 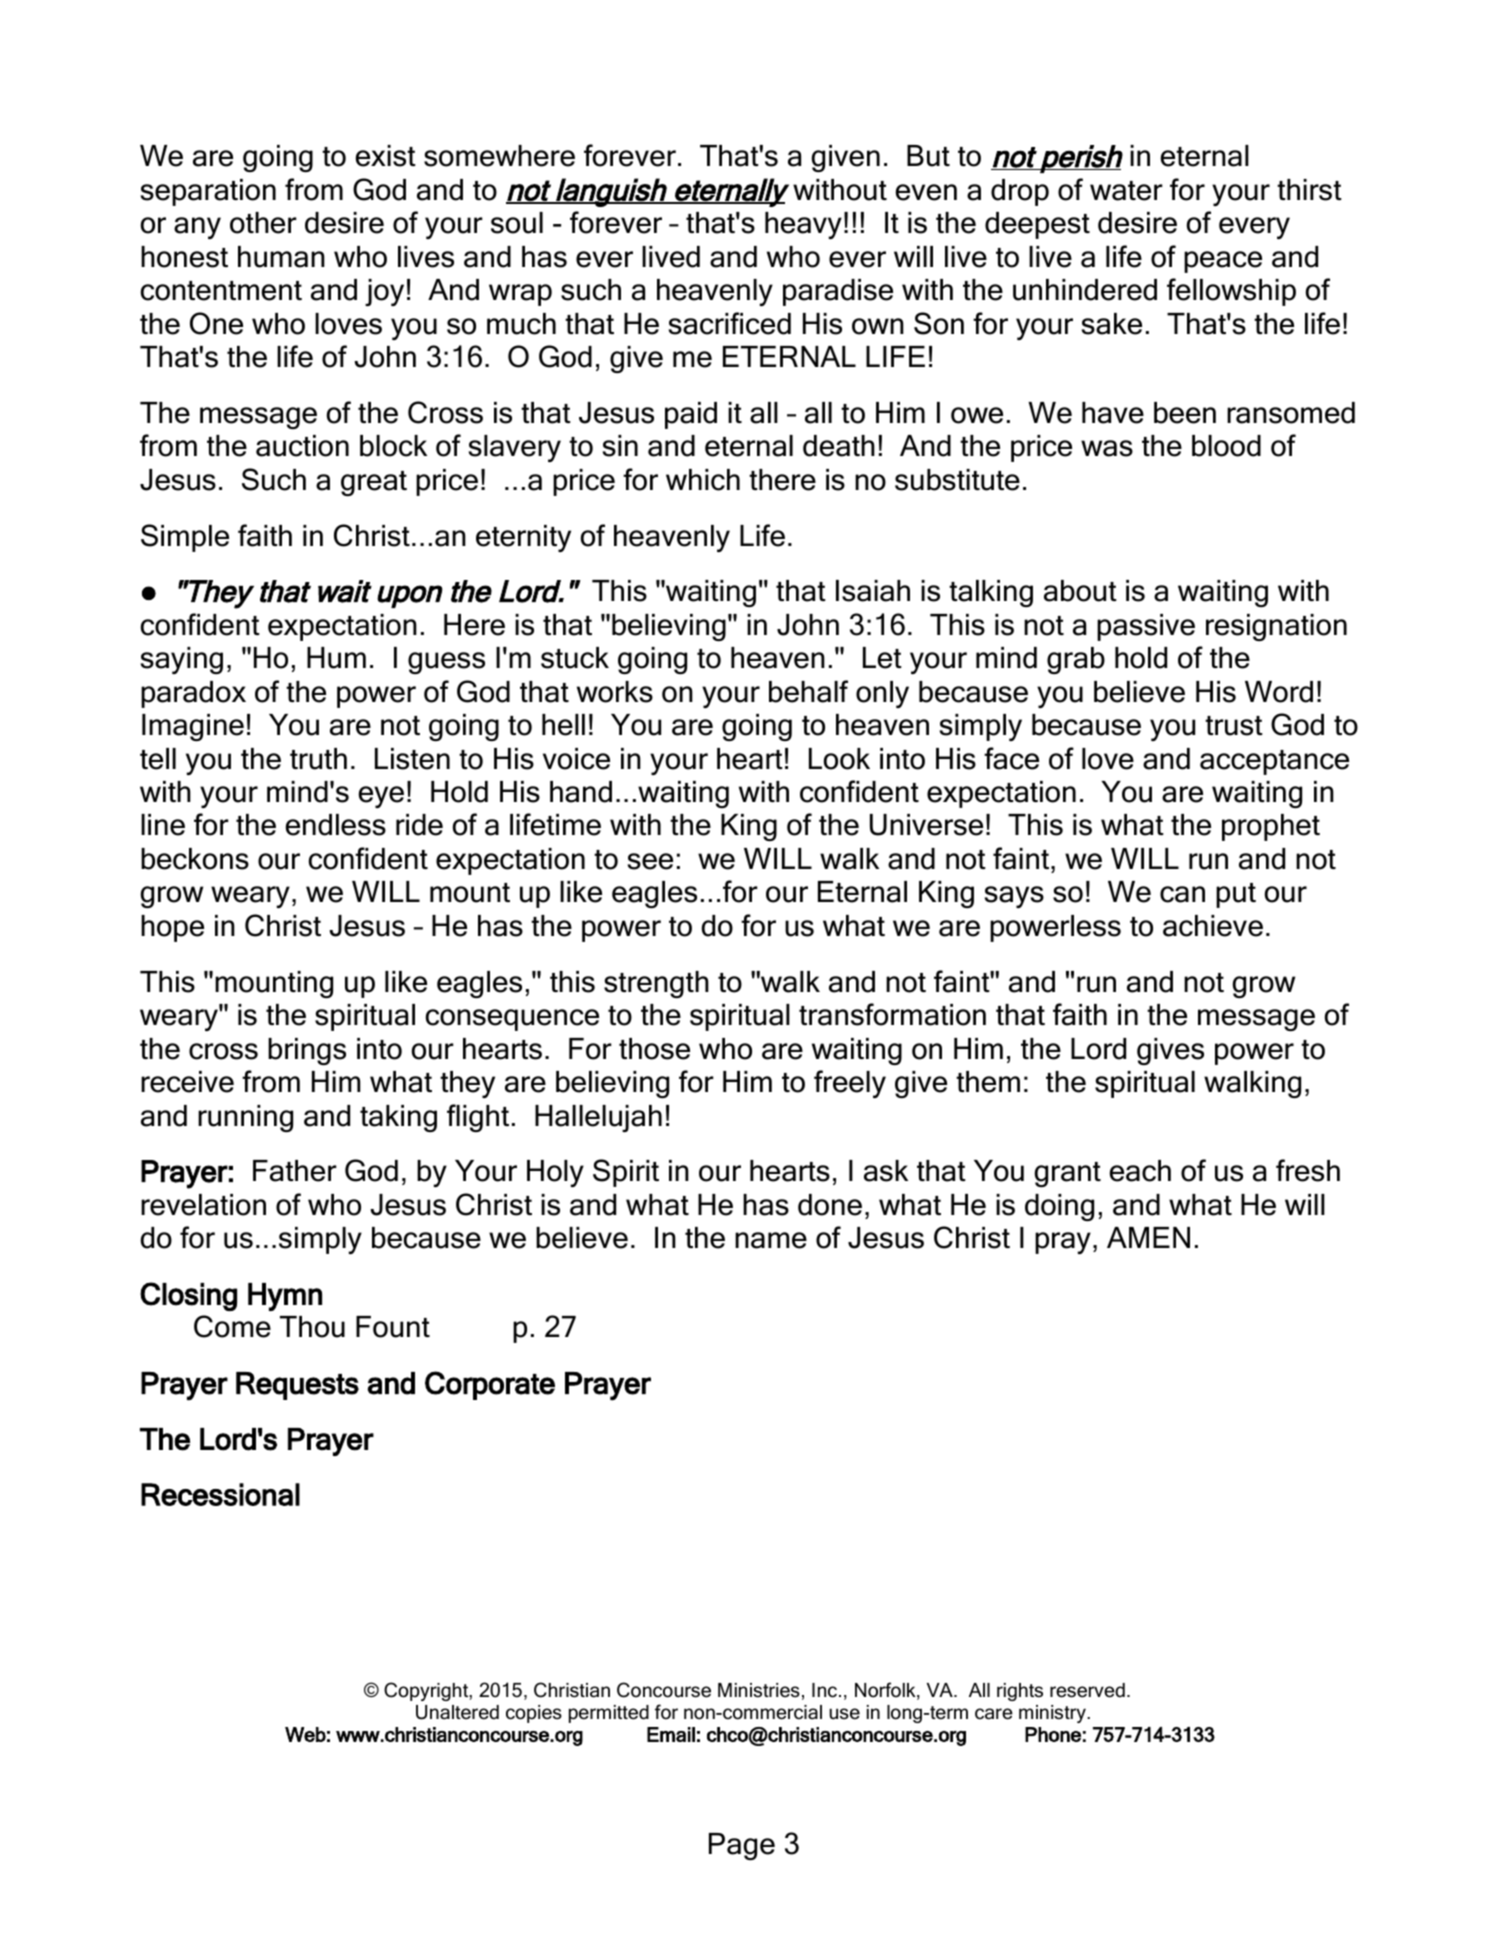 I want to click on strength, so click(x=656, y=984).
